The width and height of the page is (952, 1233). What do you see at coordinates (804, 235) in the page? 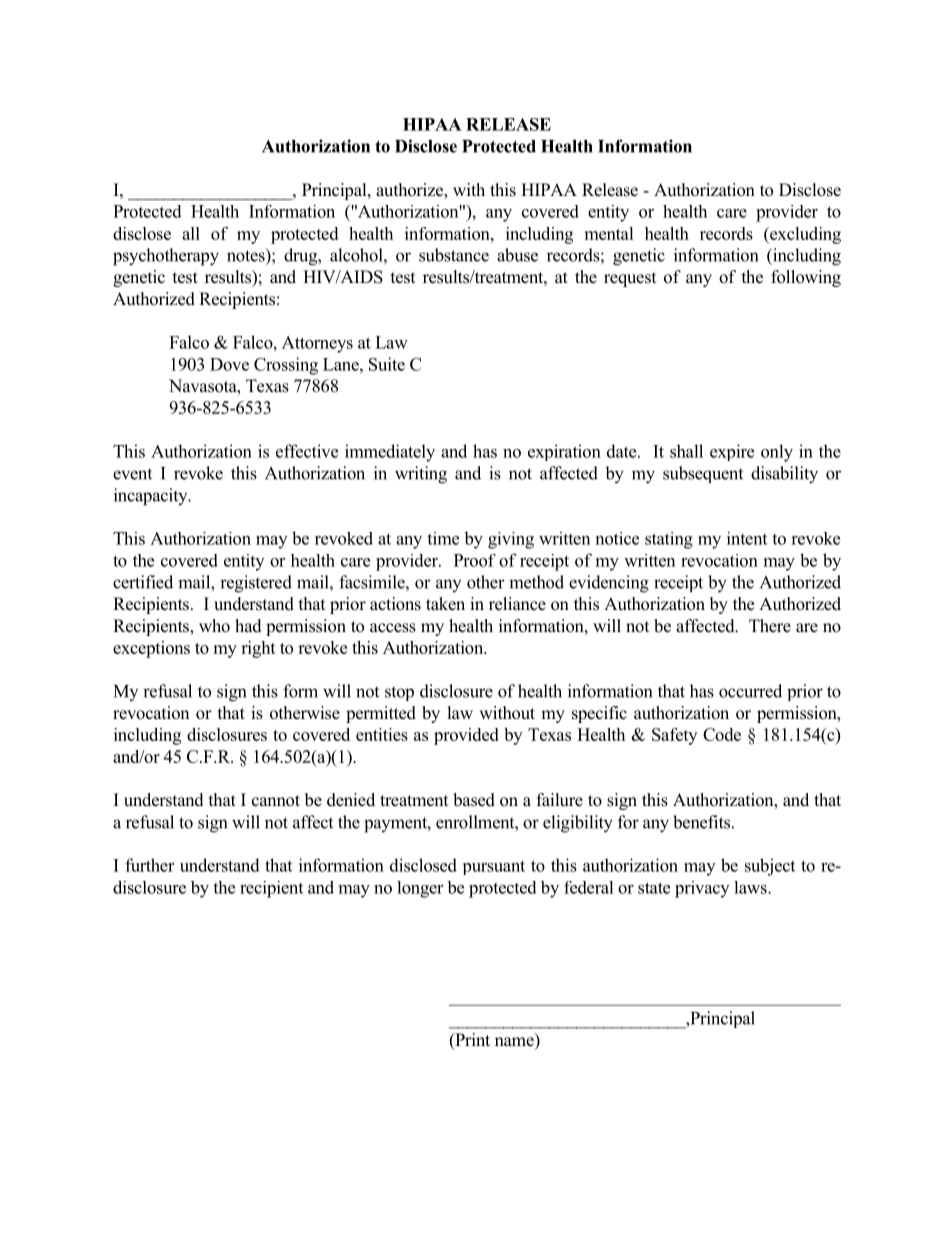
I see `excluding` at bounding box center [804, 235].
